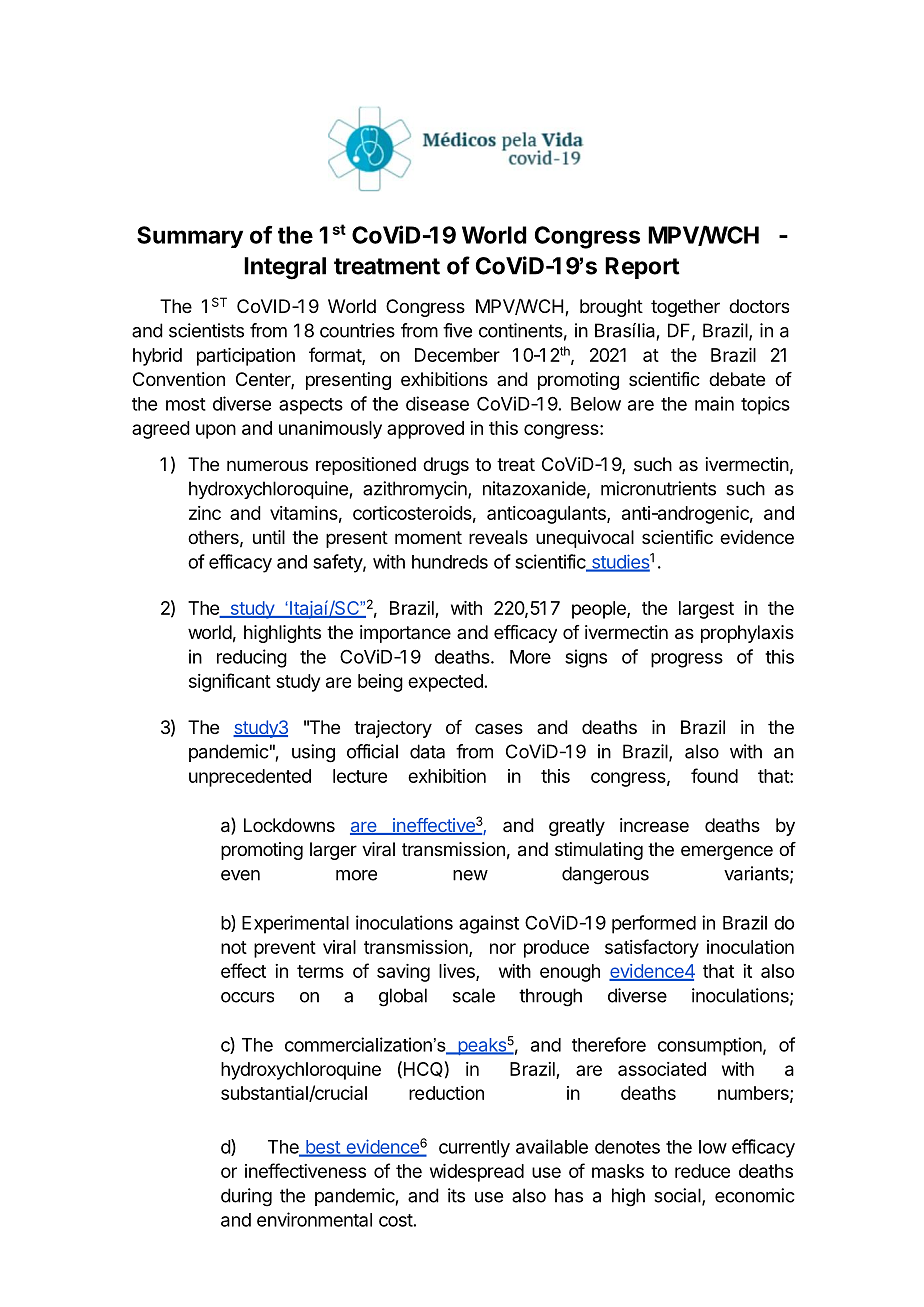 The width and height of the page is (924, 1307). I want to click on drugs, so click(446, 466).
